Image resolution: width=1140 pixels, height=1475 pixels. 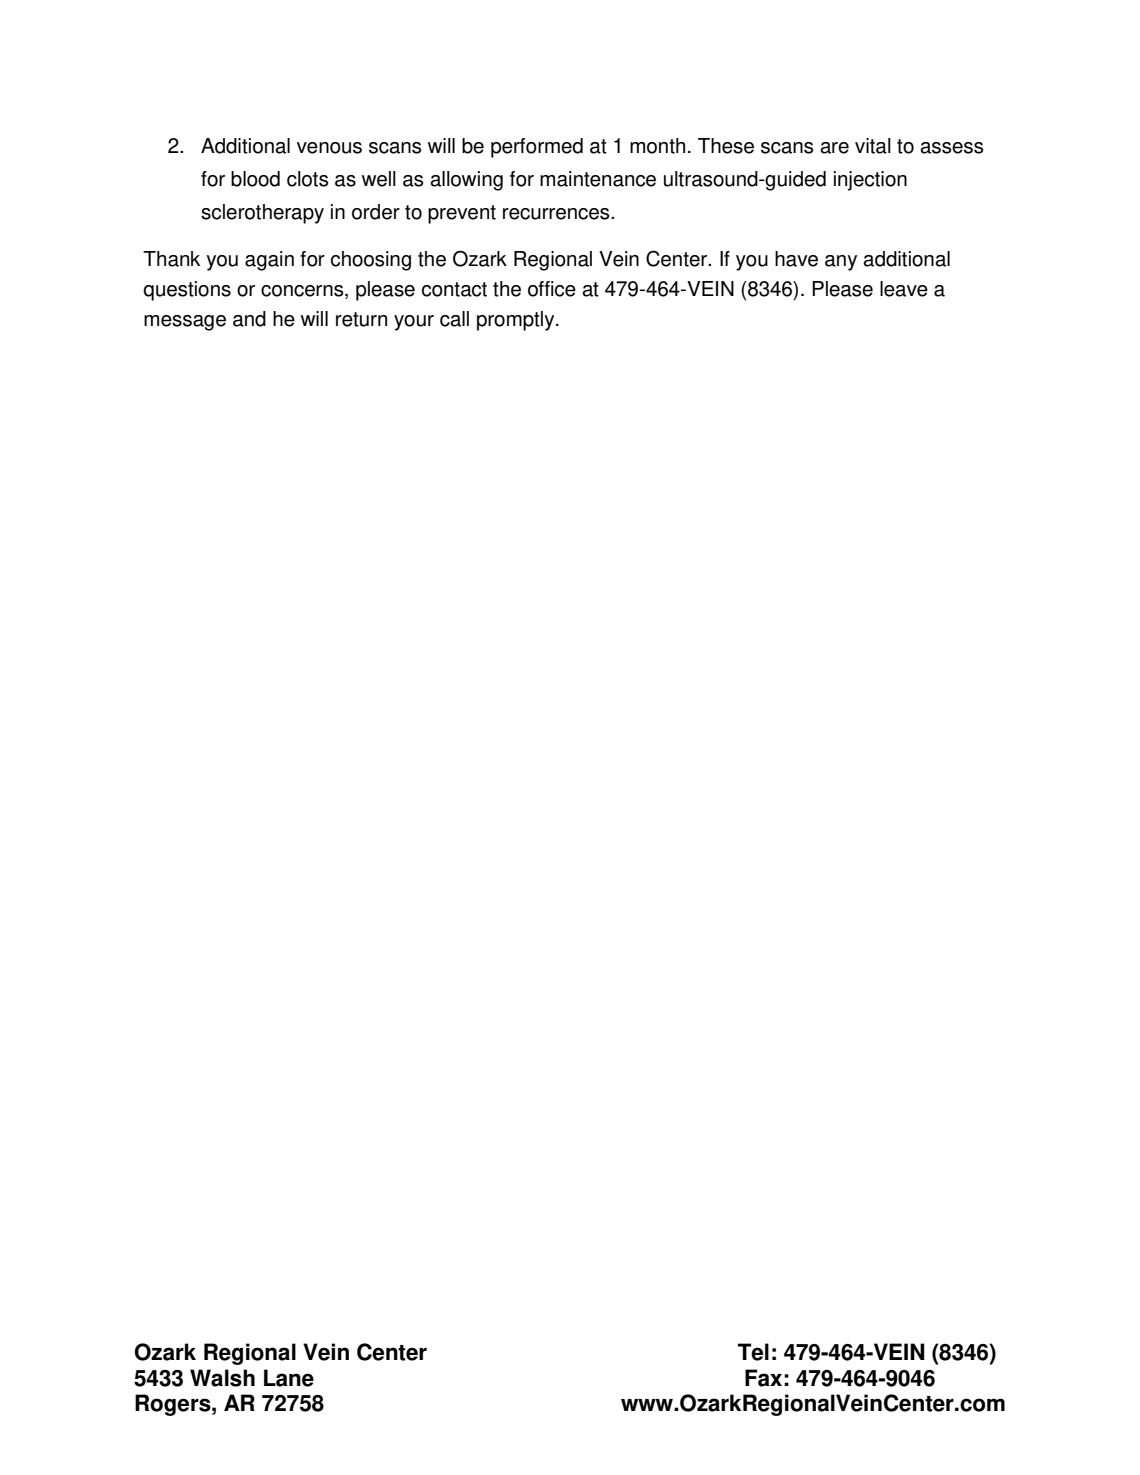 I want to click on leave, so click(x=904, y=289).
